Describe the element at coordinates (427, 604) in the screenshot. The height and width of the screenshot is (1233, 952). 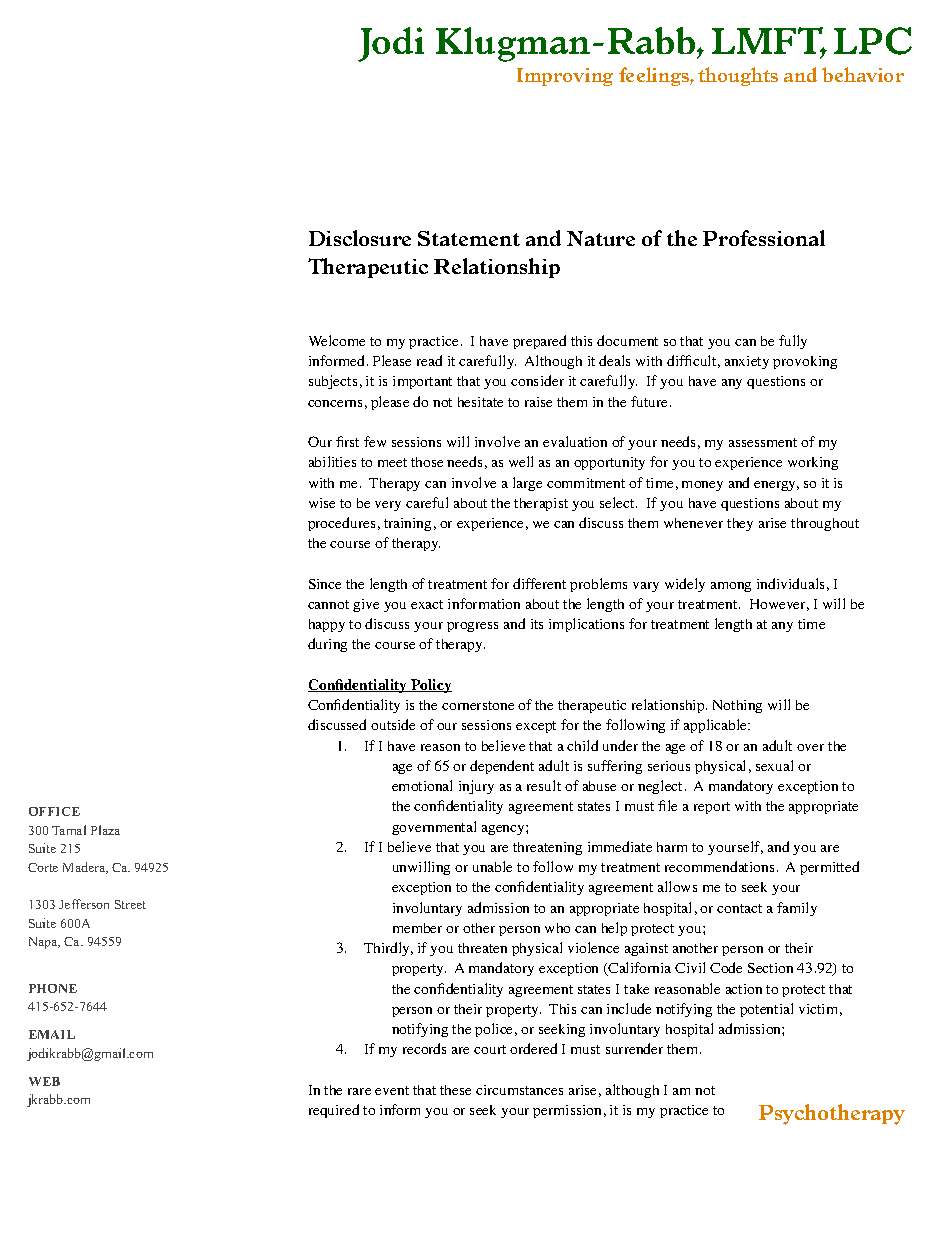
I see `exact` at that location.
